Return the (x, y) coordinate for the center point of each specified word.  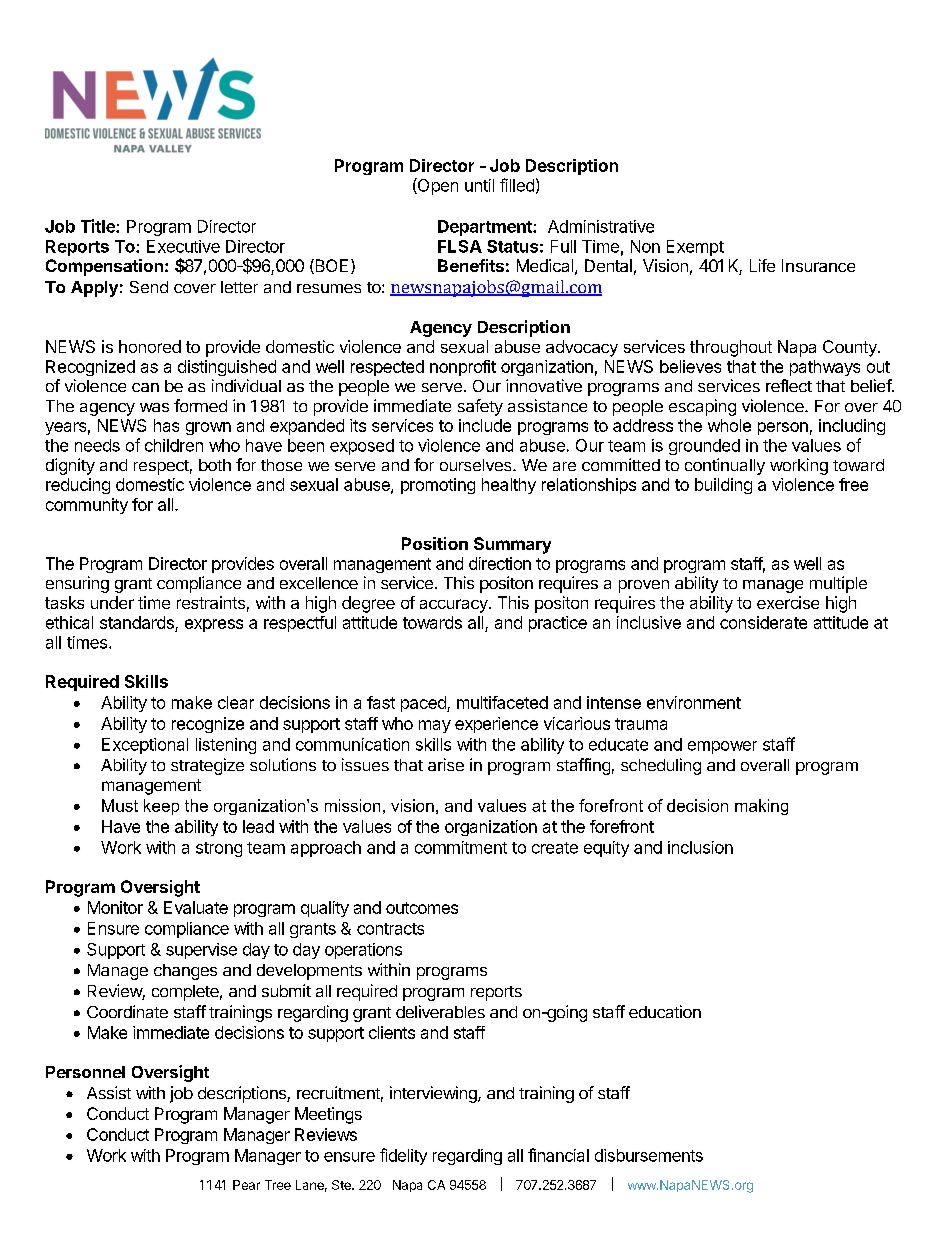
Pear (246, 1185)
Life (762, 265)
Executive (183, 246)
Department (486, 228)
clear (236, 702)
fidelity (403, 1156)
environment (694, 702)
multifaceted (502, 702)
